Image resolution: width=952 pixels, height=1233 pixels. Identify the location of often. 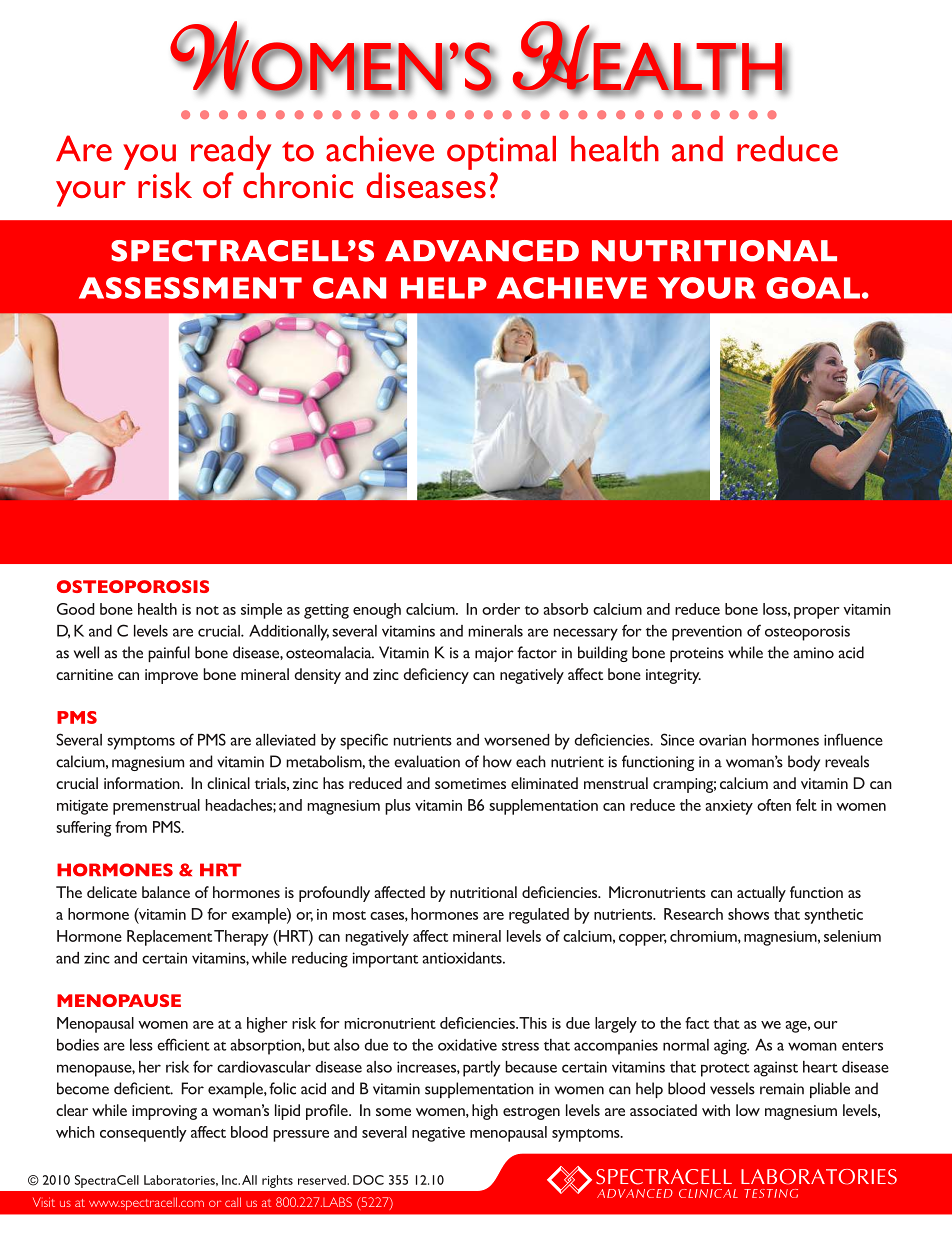
(774, 805).
